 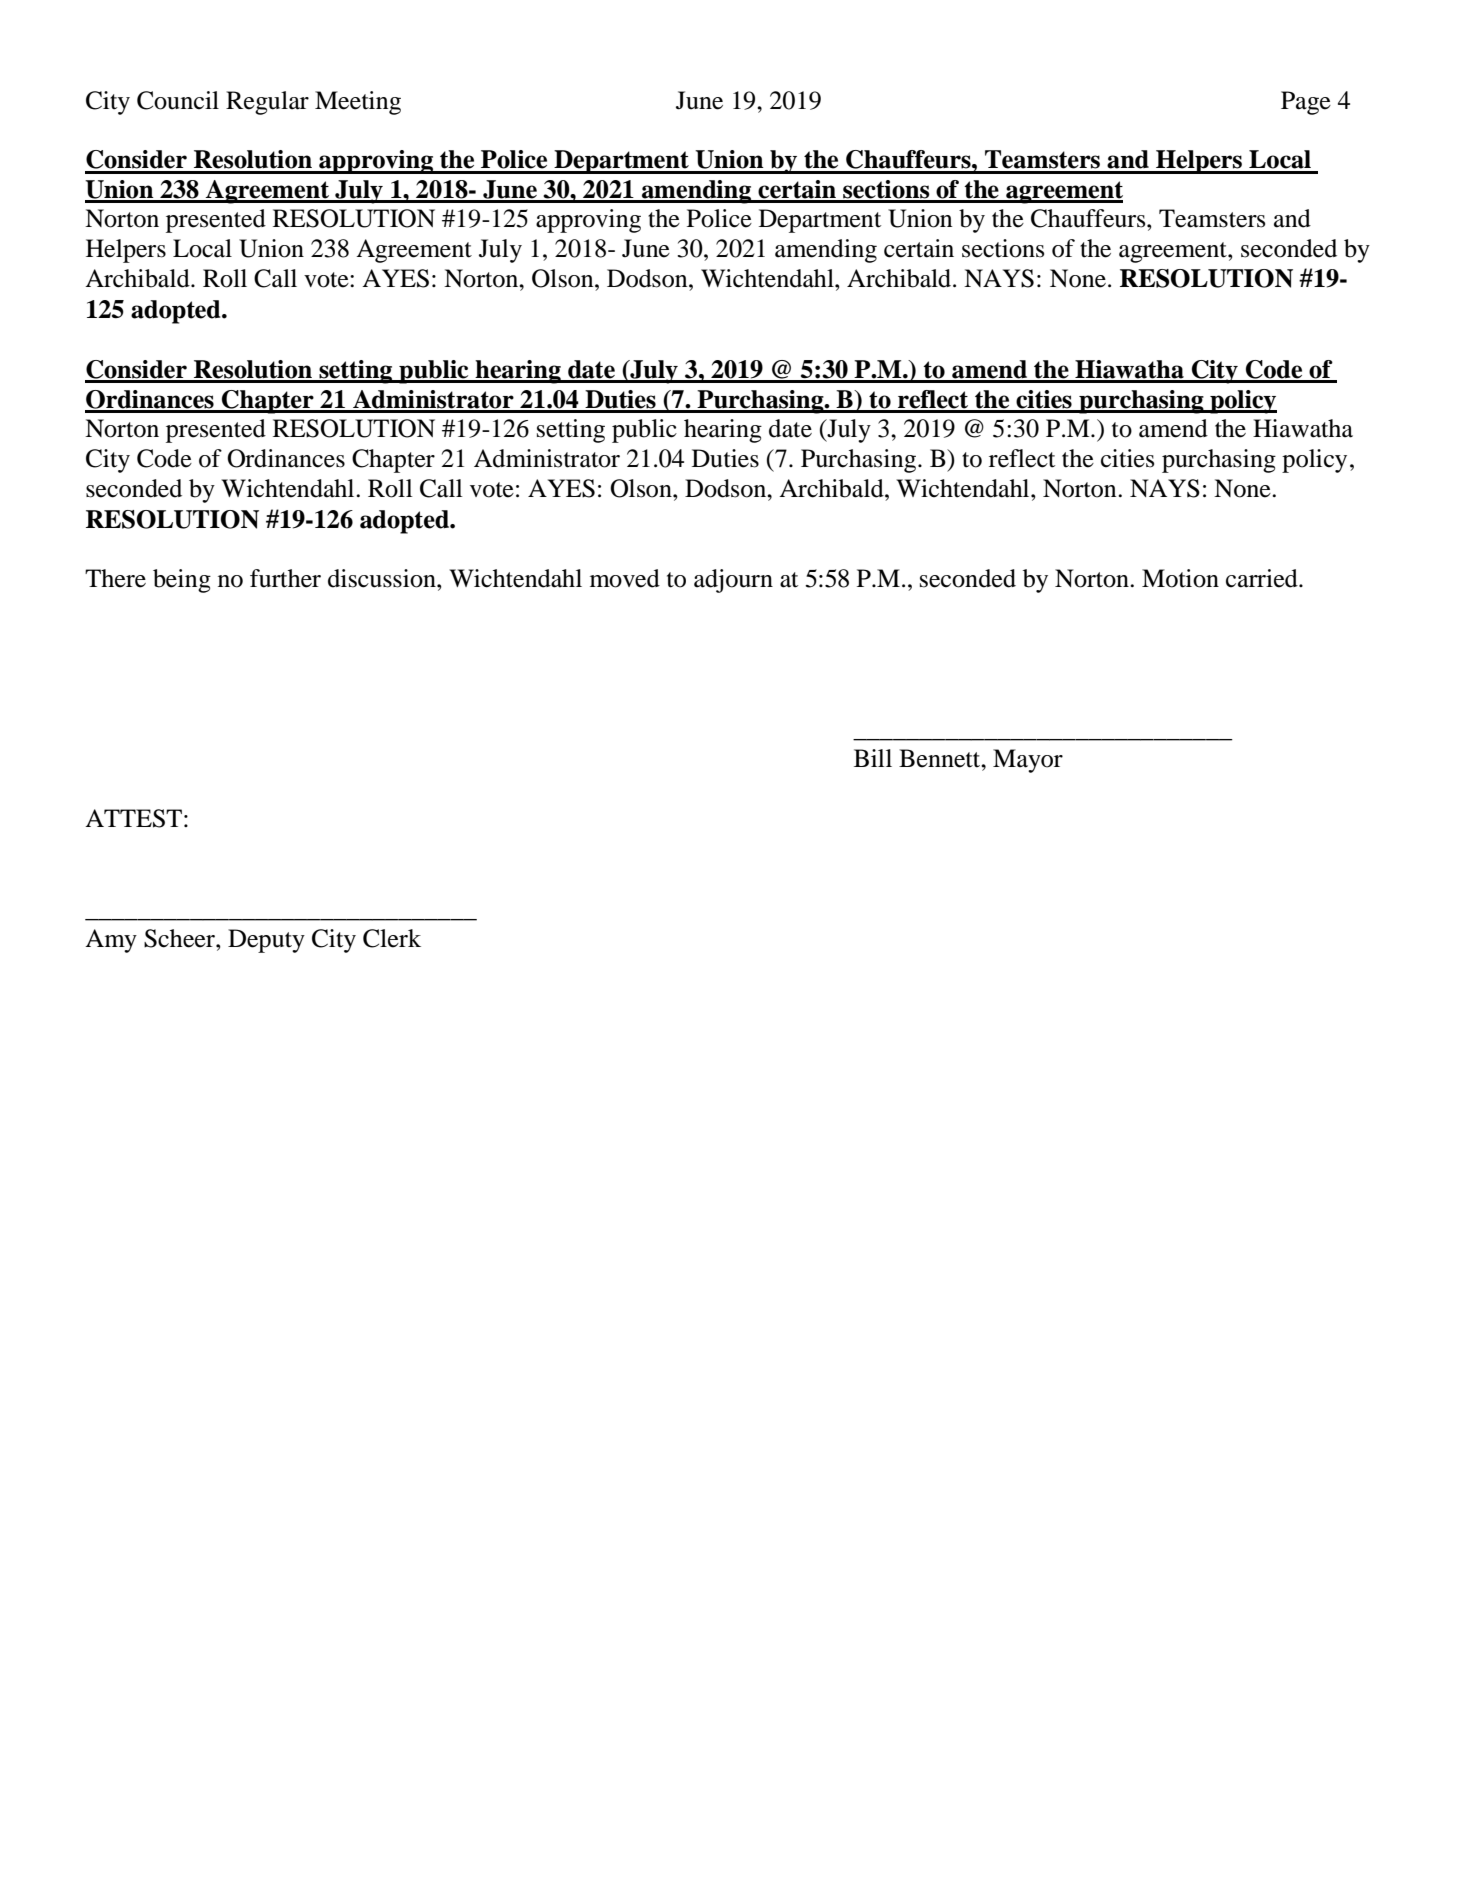 I want to click on further, so click(x=285, y=578).
